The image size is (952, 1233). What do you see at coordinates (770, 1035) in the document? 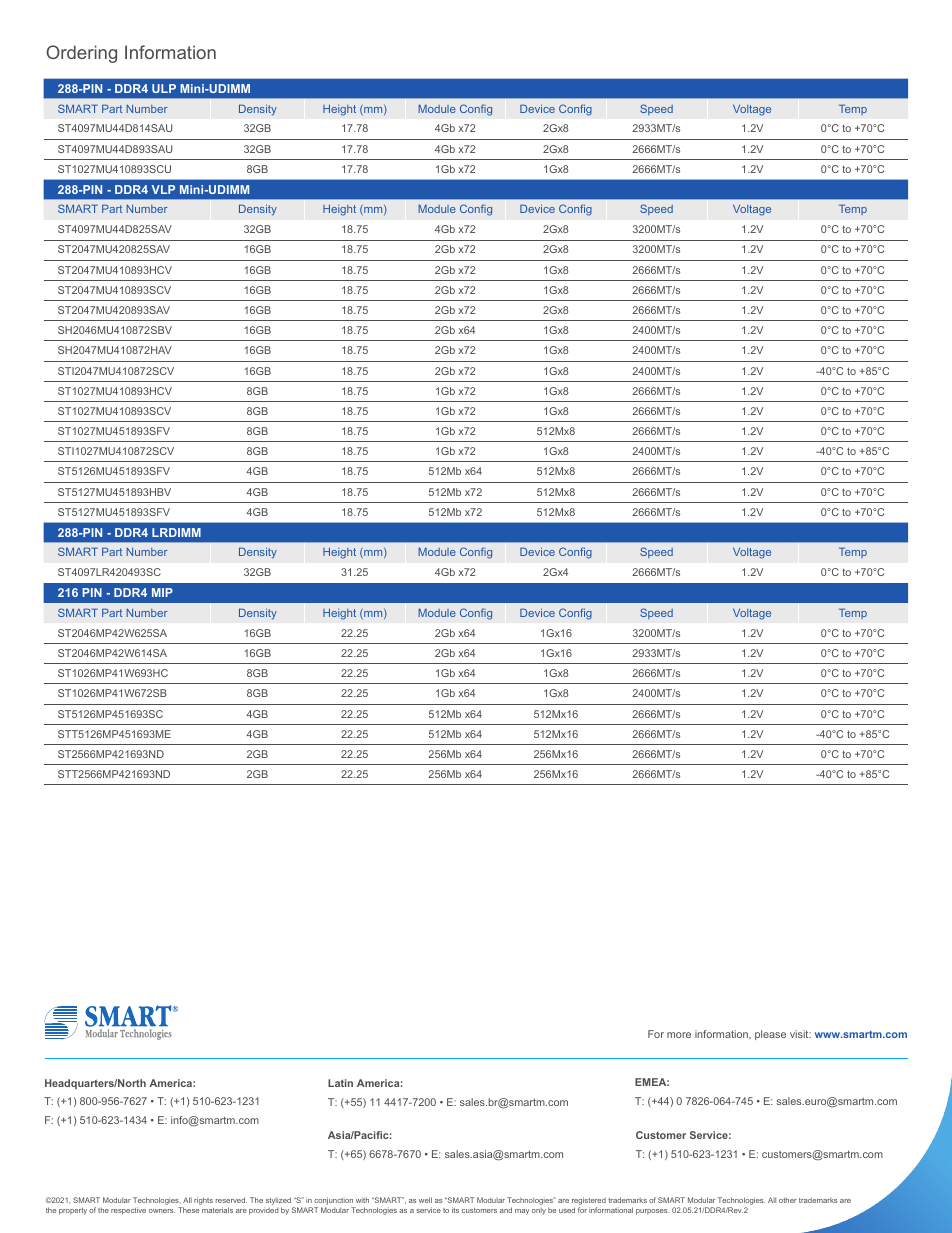
I see `please` at bounding box center [770, 1035].
